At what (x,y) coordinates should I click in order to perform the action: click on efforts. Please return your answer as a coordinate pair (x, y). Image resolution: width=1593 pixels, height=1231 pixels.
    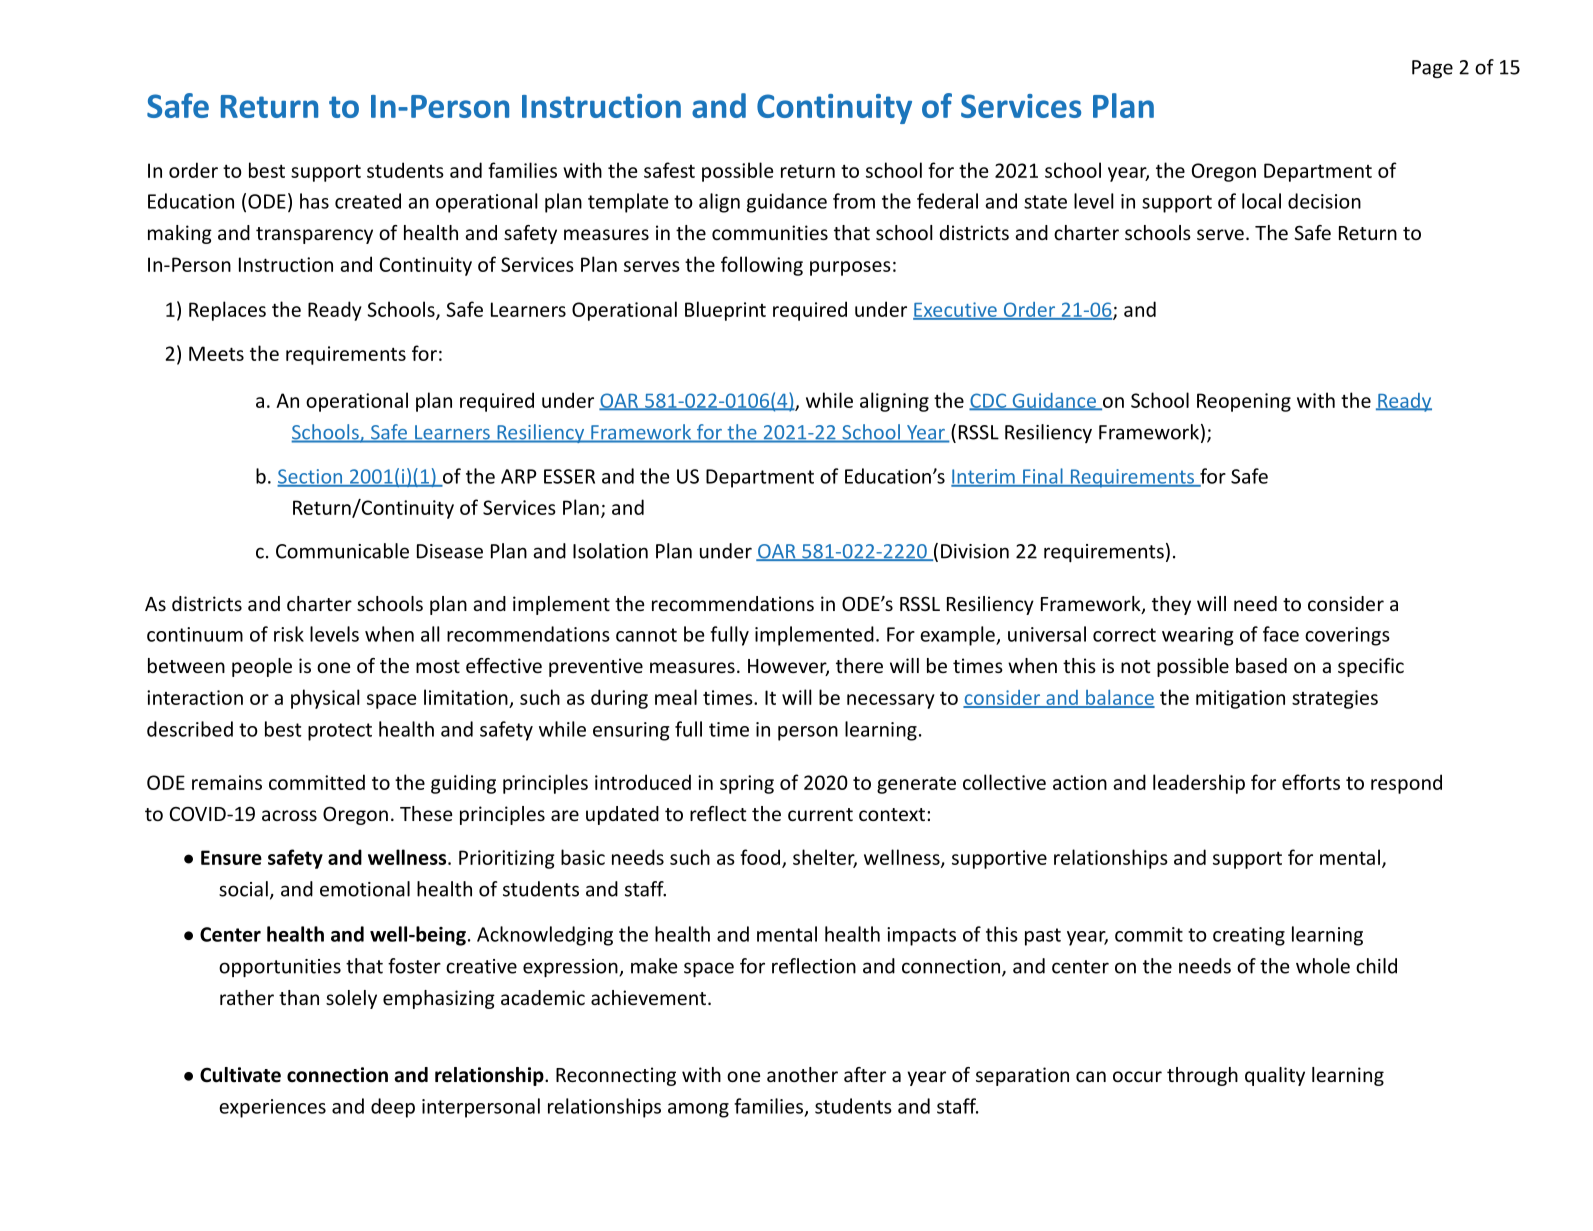
    Looking at the image, I should click on (1311, 782).
